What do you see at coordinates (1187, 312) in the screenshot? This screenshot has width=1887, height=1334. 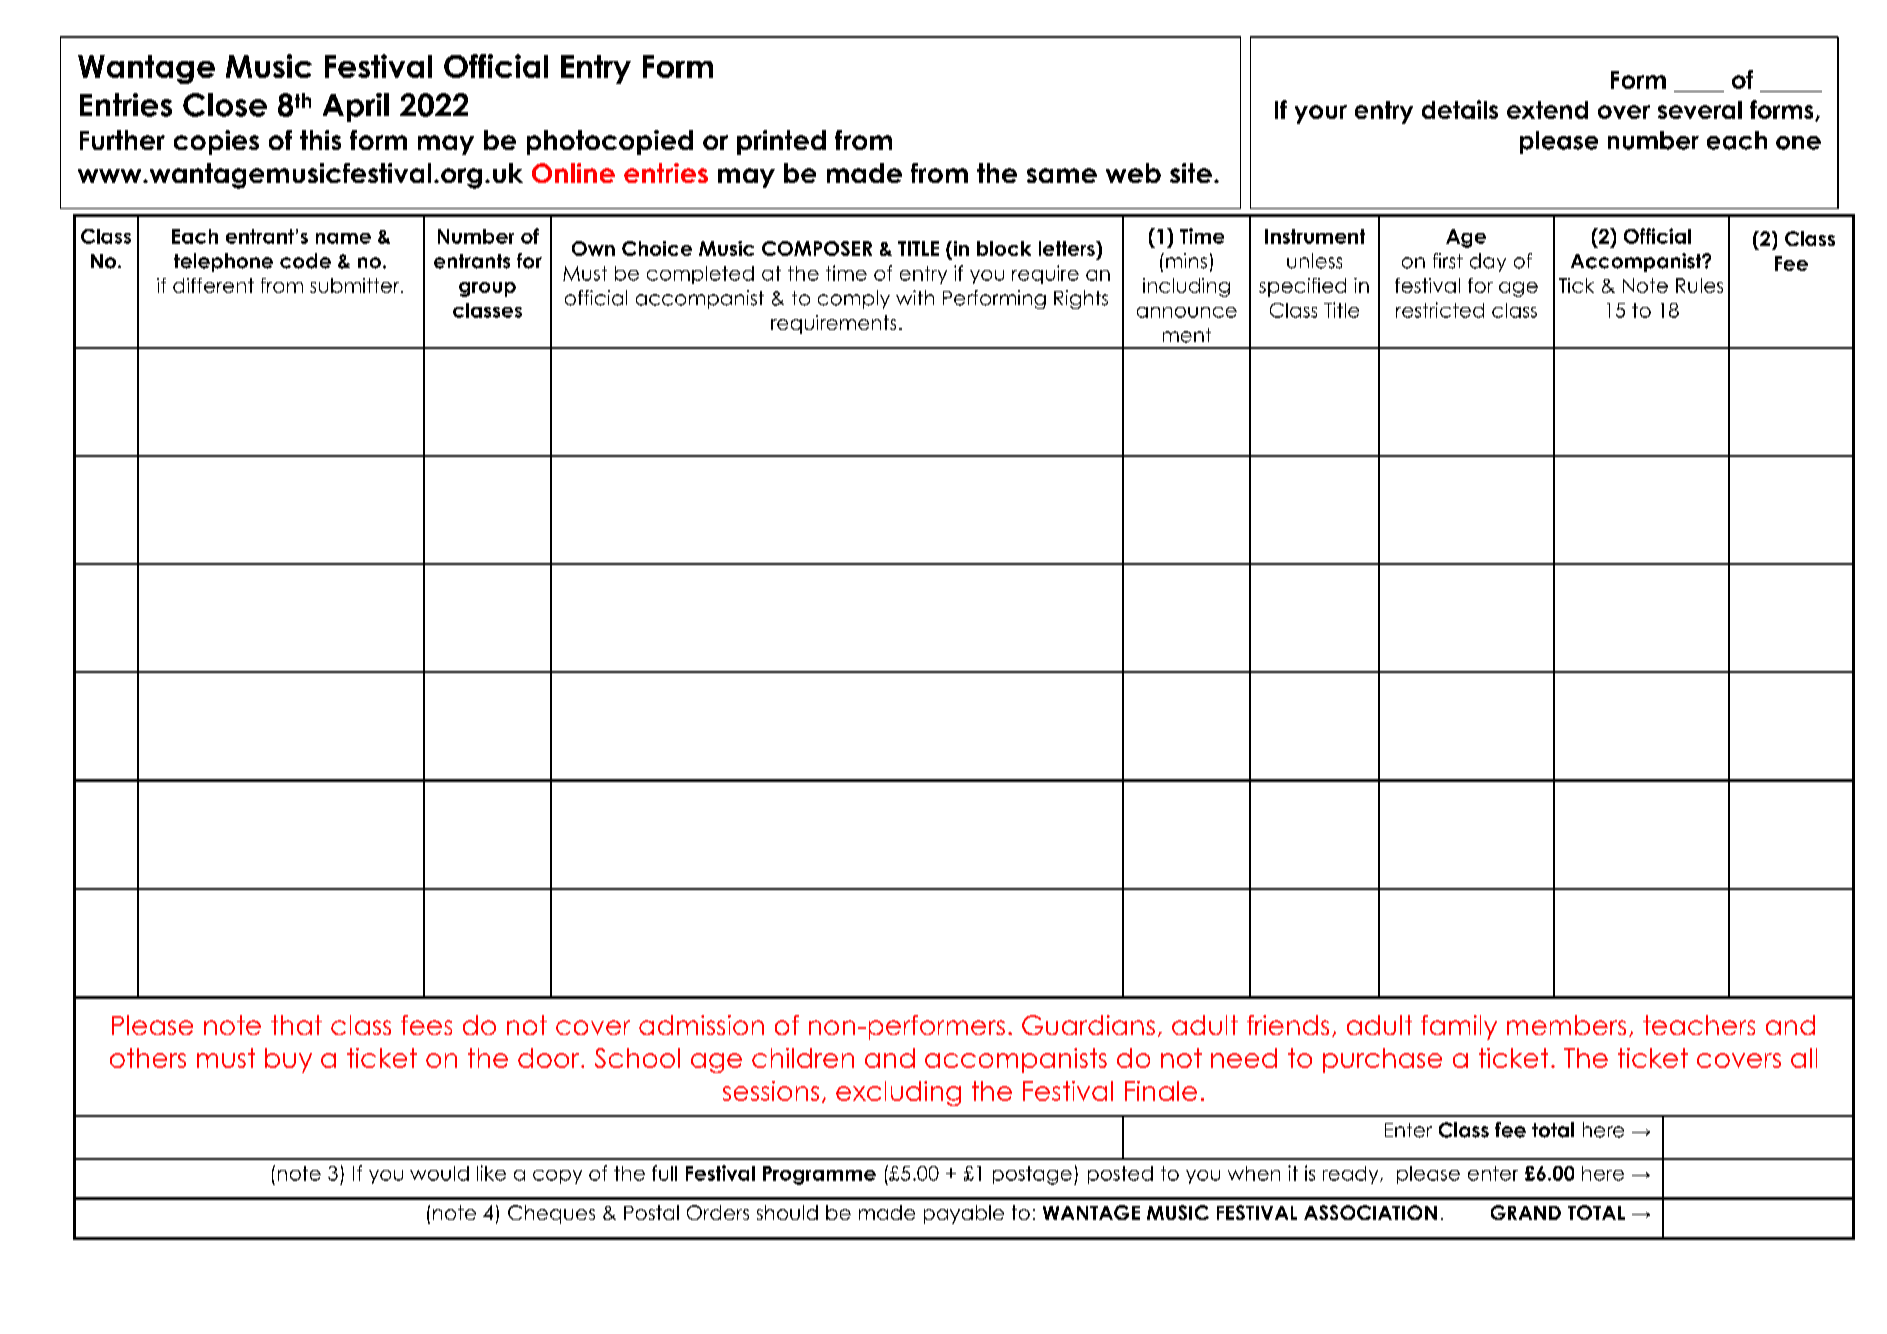 I see `announce` at bounding box center [1187, 312].
